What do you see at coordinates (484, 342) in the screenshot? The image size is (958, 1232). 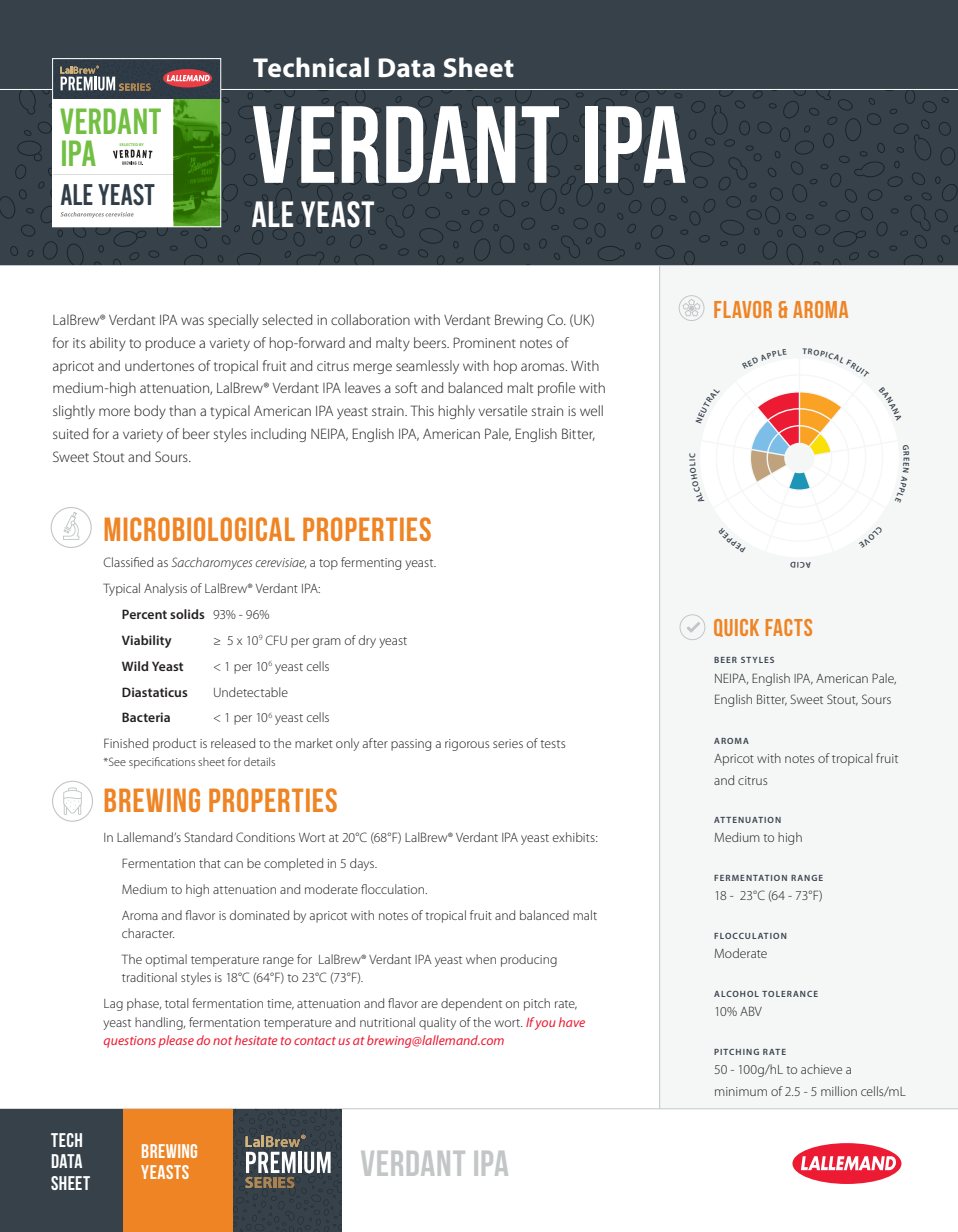 I see `Prominent` at bounding box center [484, 342].
